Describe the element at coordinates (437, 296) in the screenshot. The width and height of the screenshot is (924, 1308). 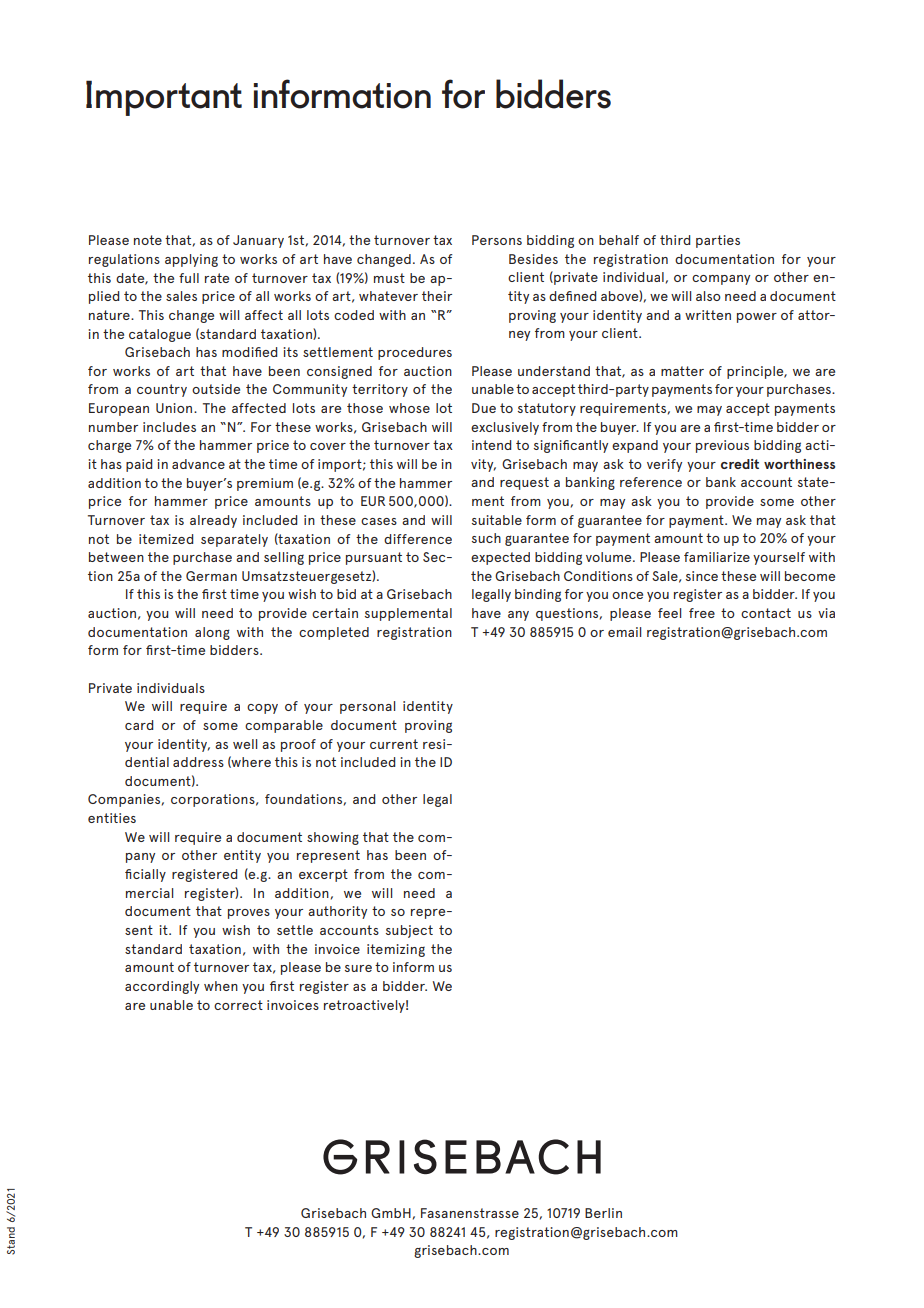
I see `their` at that location.
